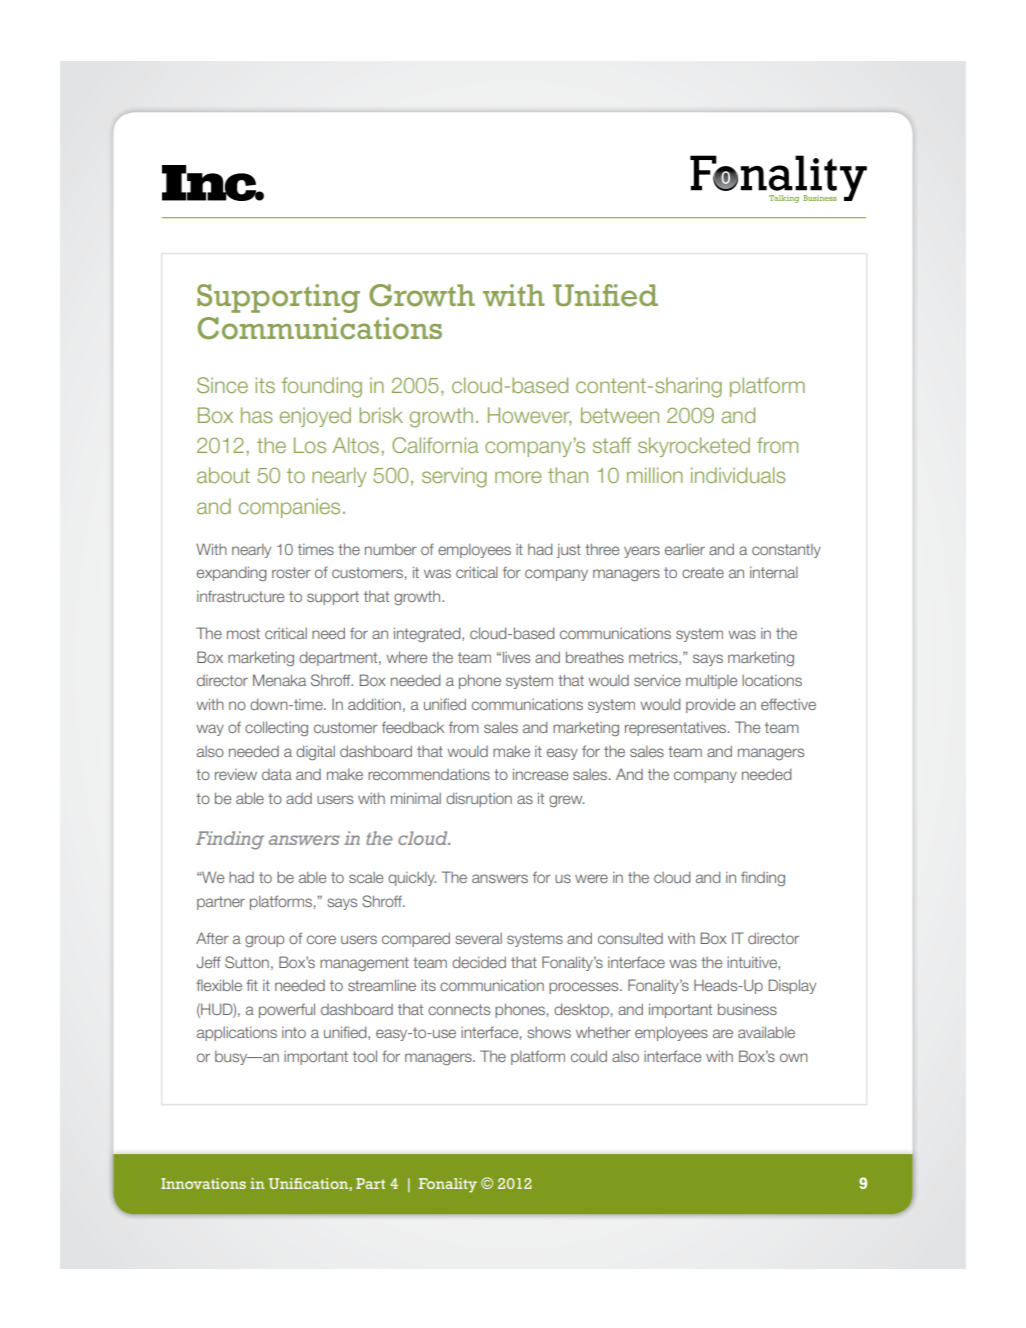 This screenshot has height=1328, width=1026. Describe the element at coordinates (243, 633) in the screenshot. I see `most` at that location.
